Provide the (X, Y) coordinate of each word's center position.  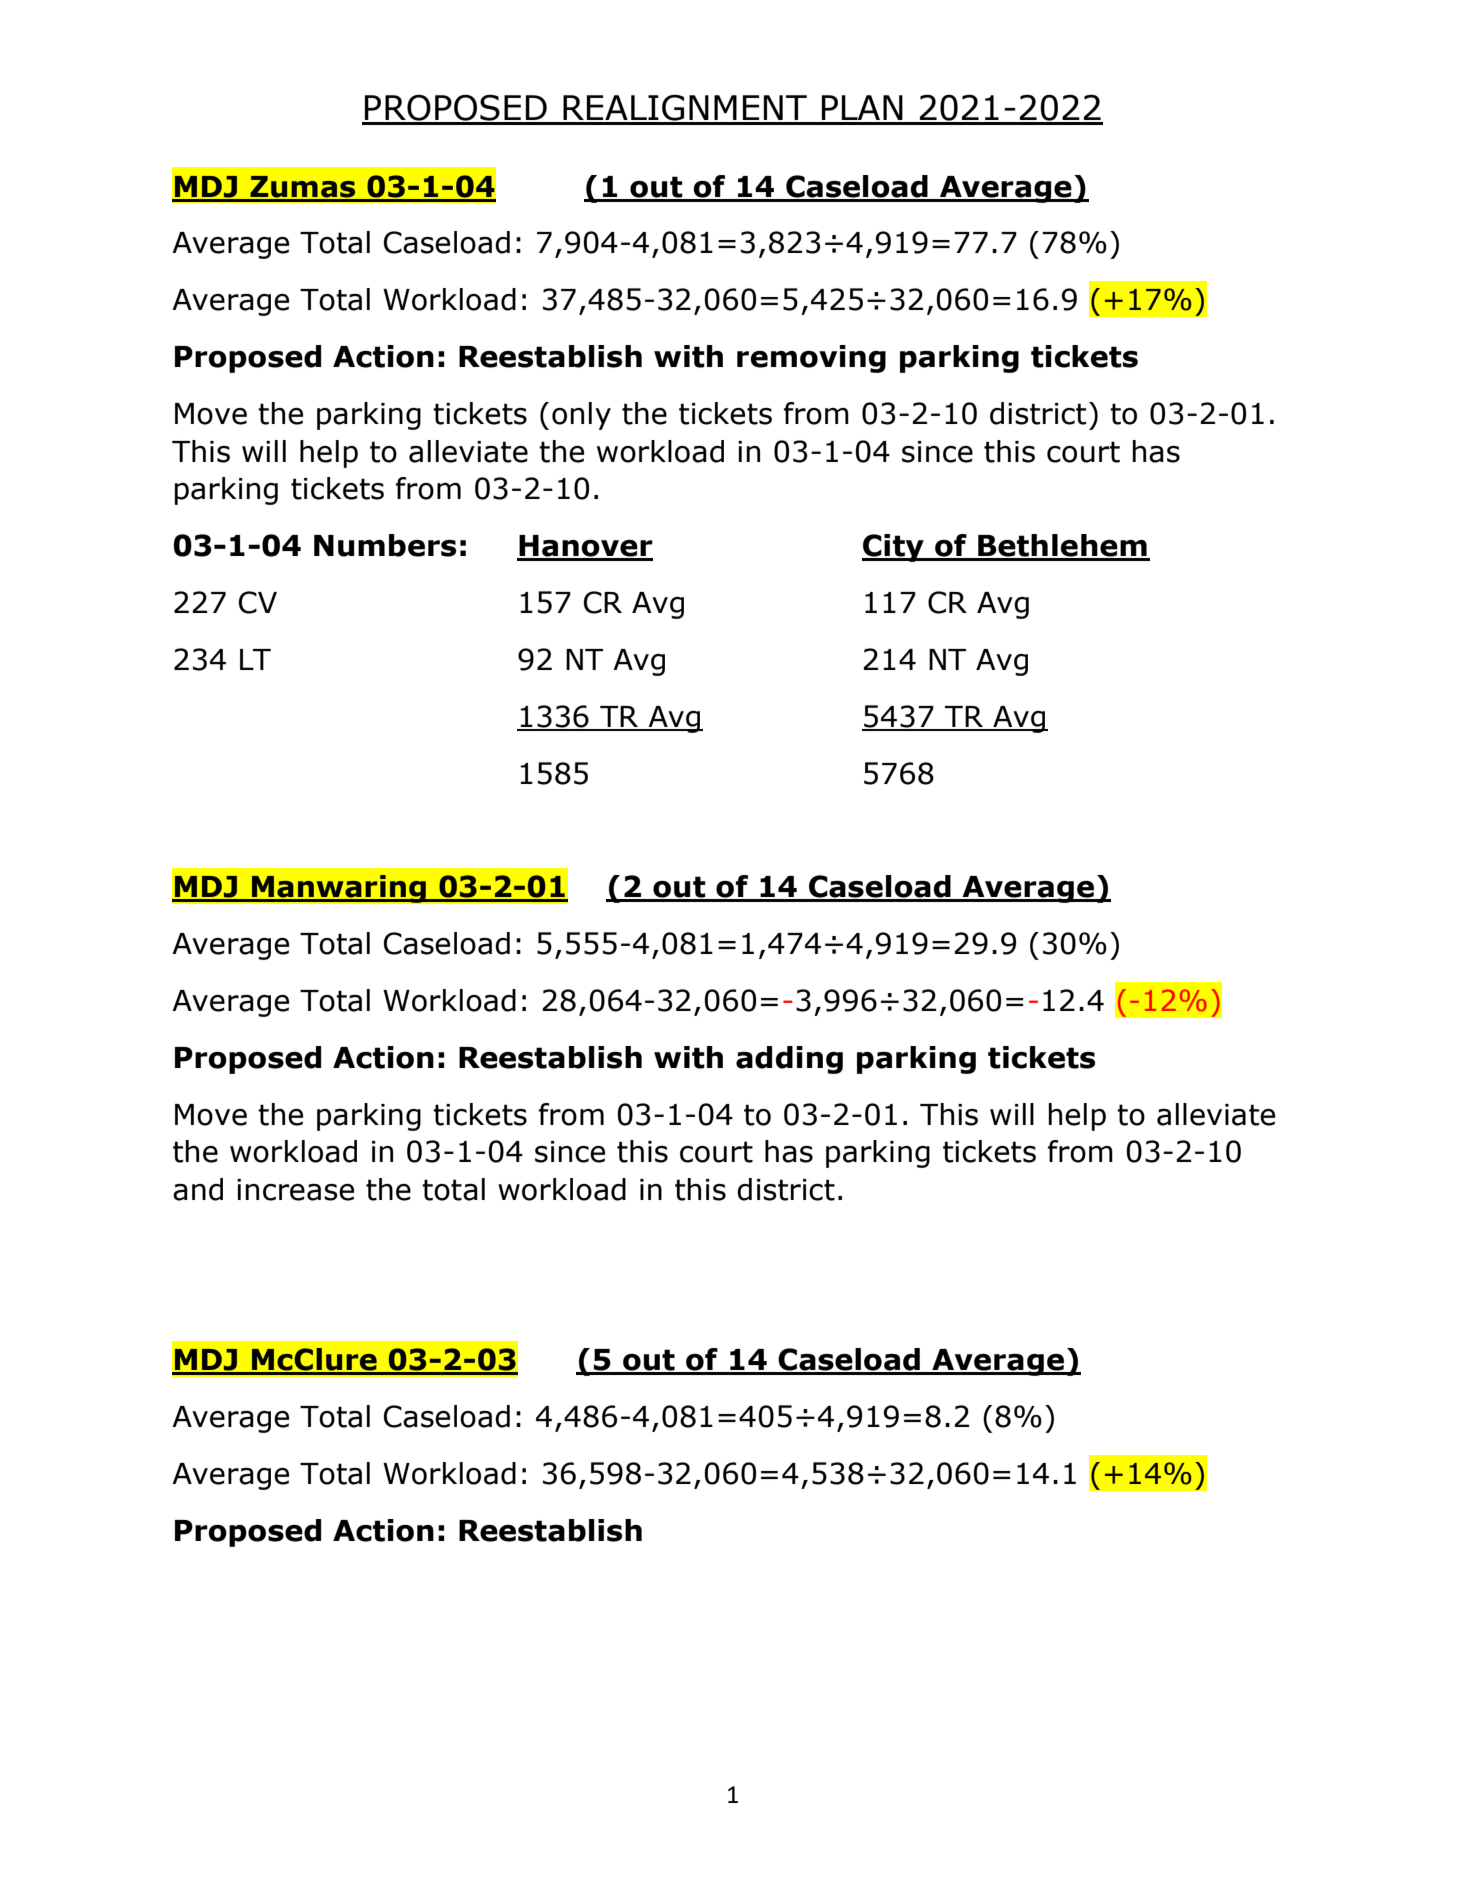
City (894, 548)
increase (295, 1190)
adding (789, 1060)
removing (811, 359)
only (581, 416)
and (198, 1189)
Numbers (385, 545)
